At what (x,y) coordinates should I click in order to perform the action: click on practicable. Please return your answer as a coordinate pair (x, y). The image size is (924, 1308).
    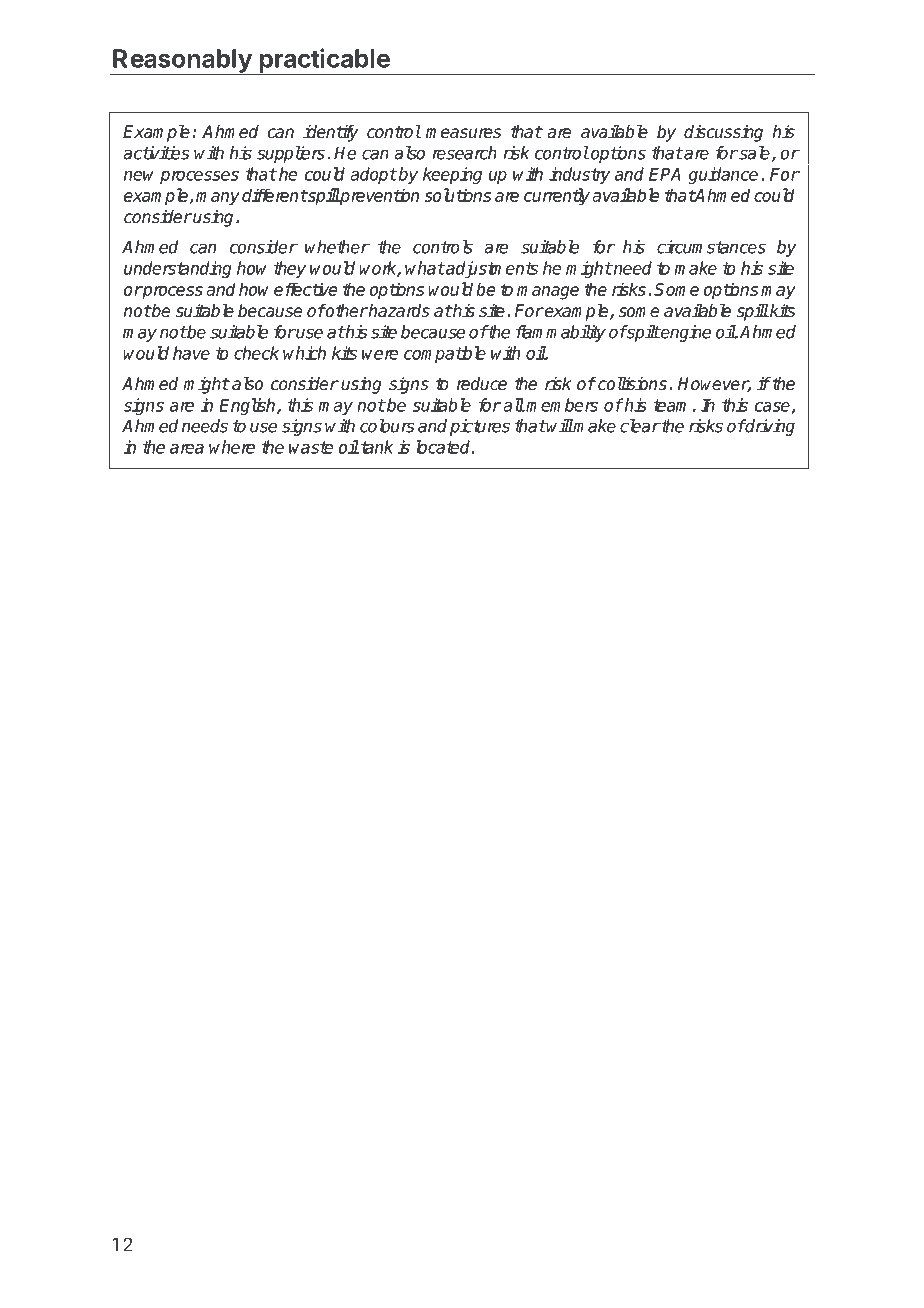
    Looking at the image, I should click on (324, 61).
